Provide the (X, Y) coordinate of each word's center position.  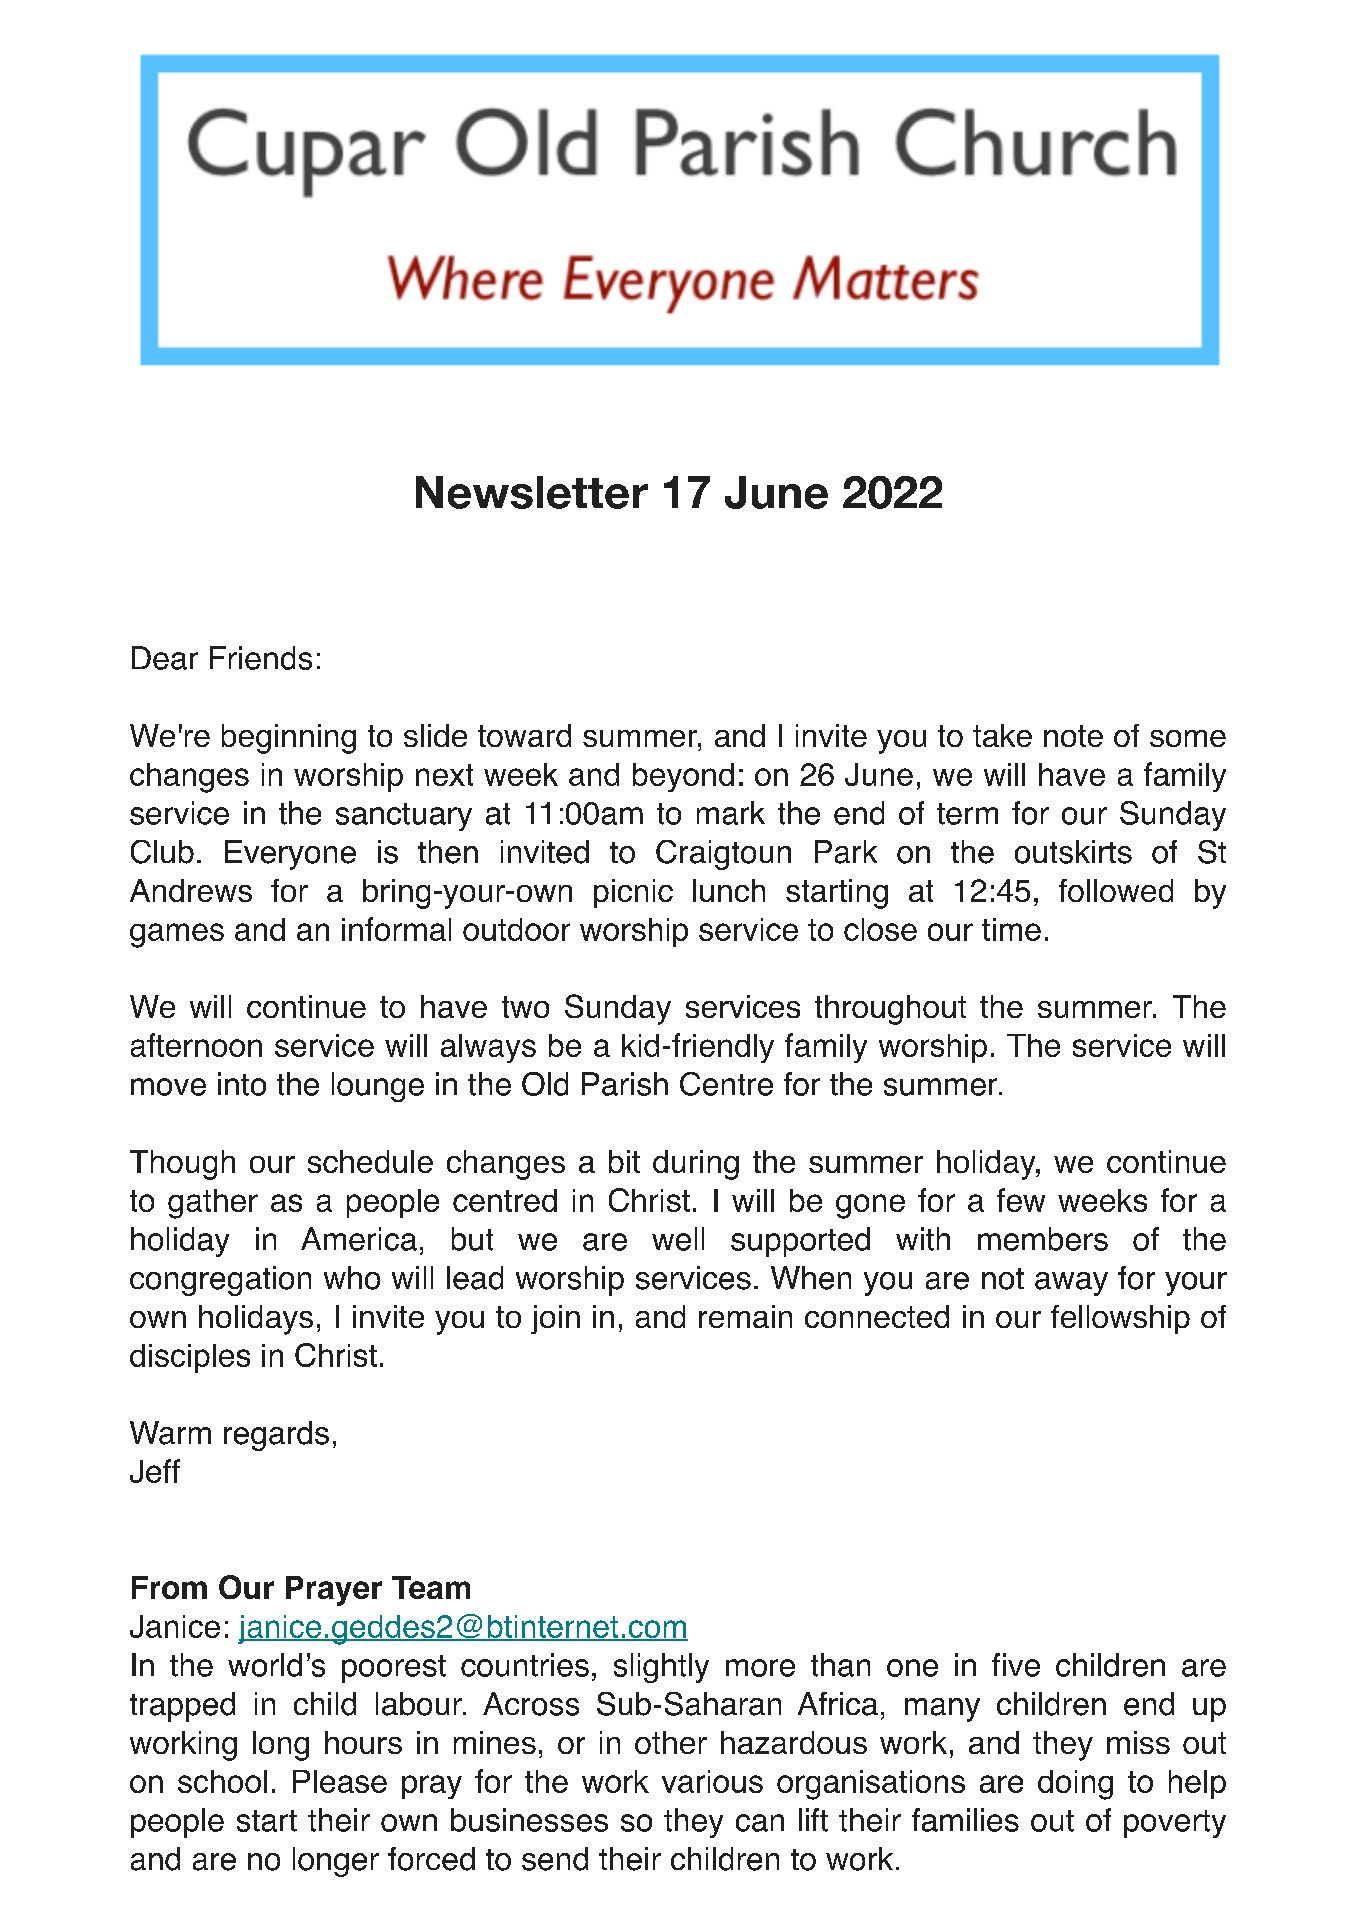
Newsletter (532, 492)
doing (1075, 1785)
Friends (261, 658)
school (222, 1781)
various (712, 1781)
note (1073, 736)
